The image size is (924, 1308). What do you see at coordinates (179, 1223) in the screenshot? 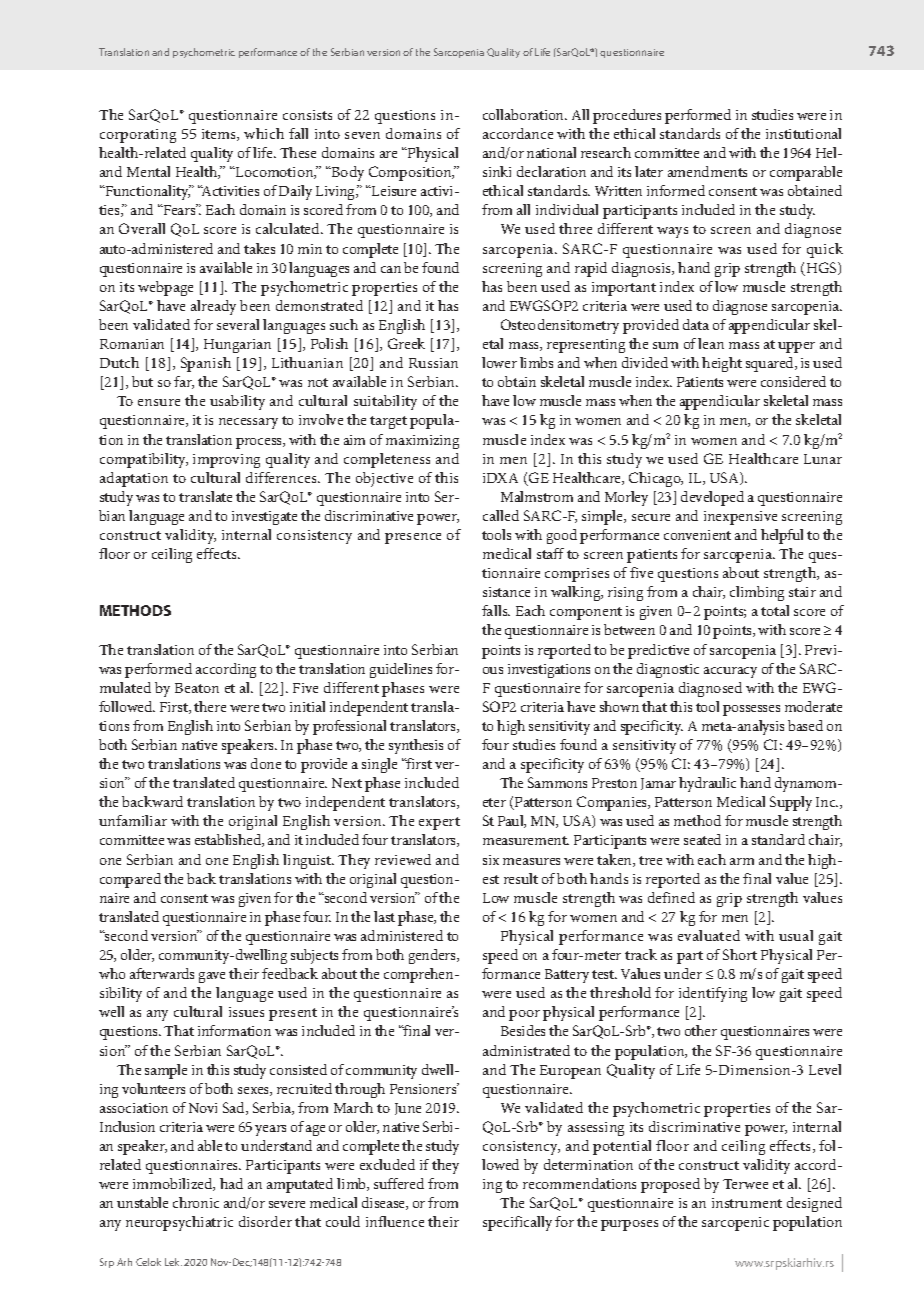
I see `neuropsychiatric` at bounding box center [179, 1223].
